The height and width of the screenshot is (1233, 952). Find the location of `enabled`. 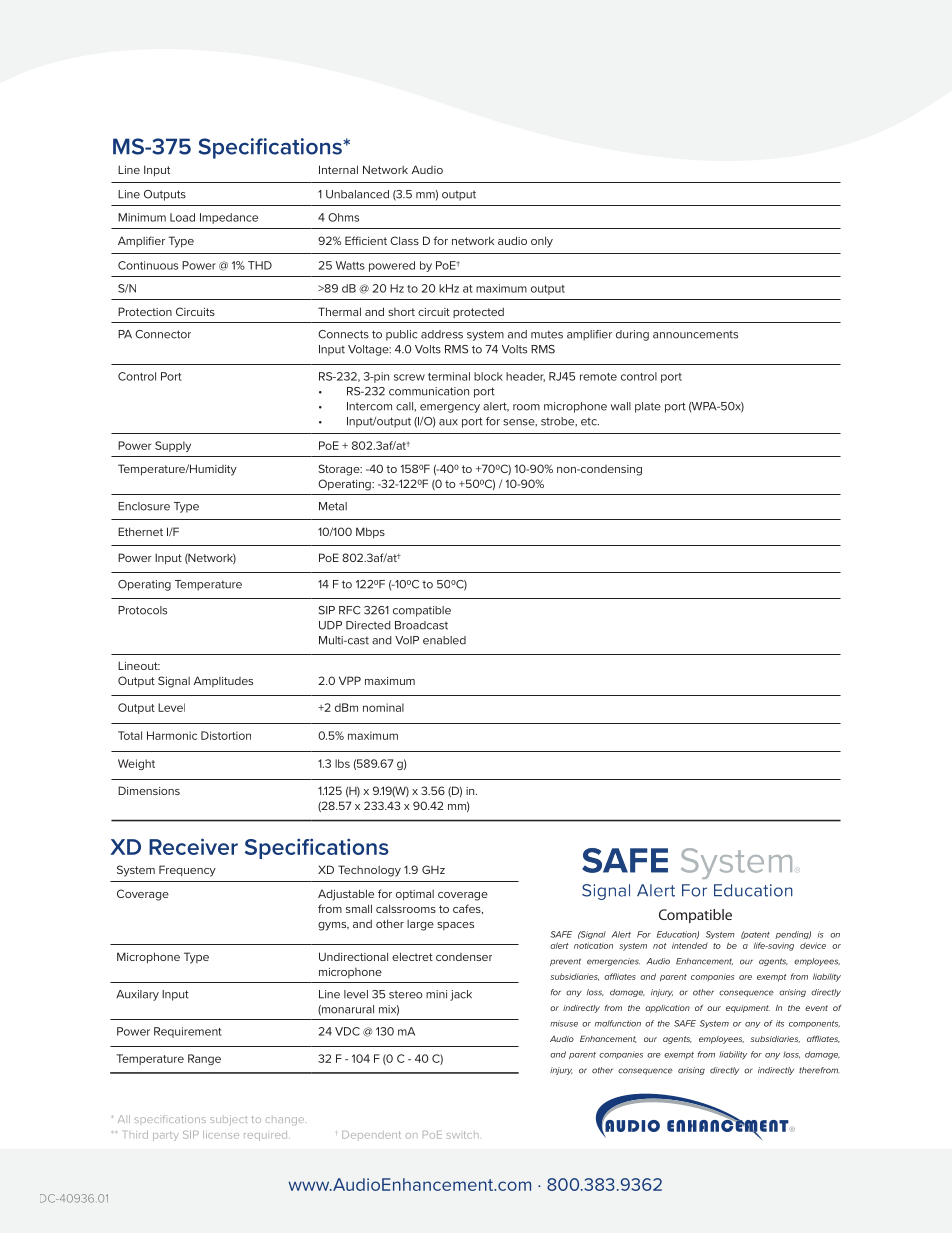

enabled is located at coordinates (444, 640).
